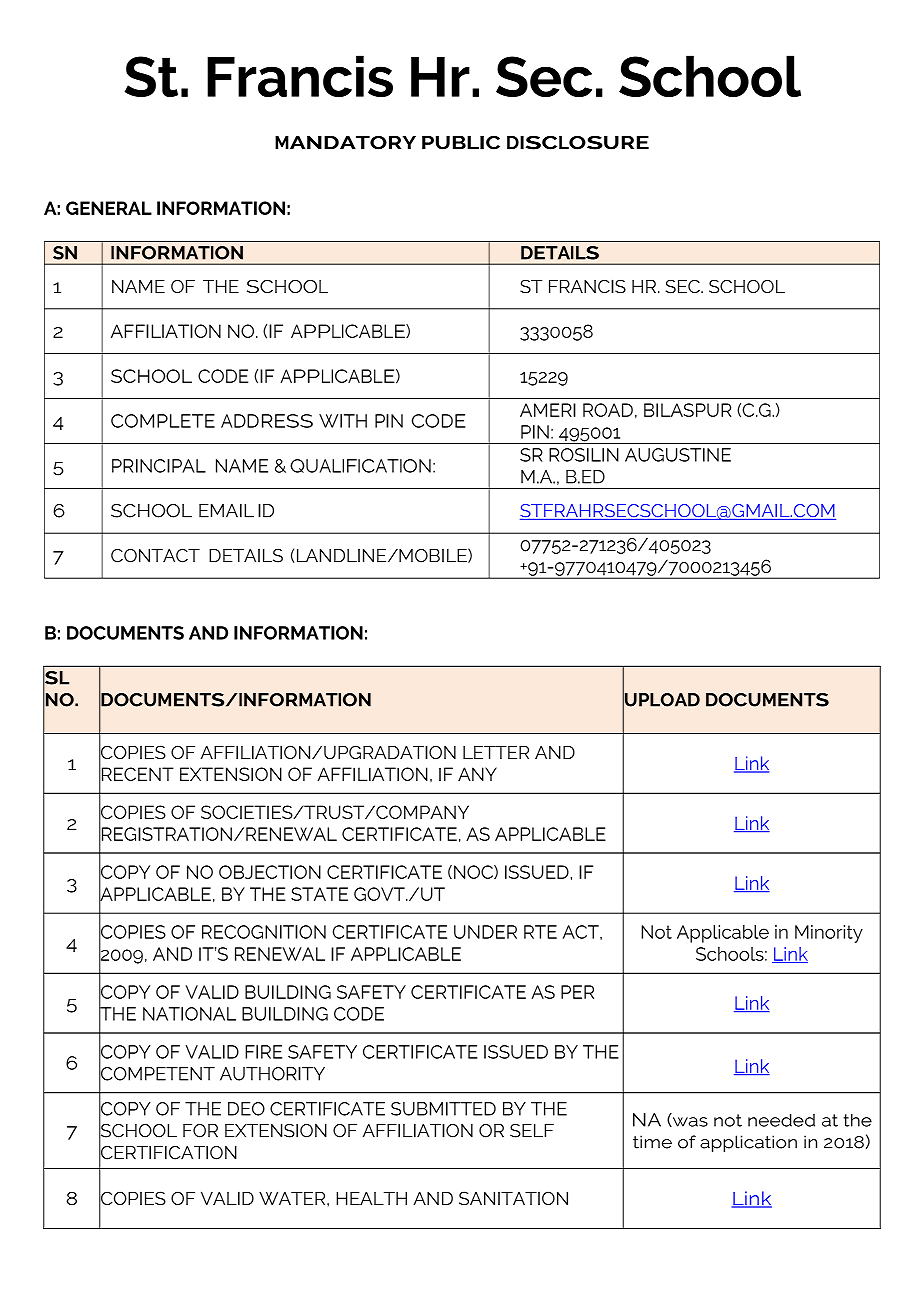 The width and height of the screenshot is (924, 1308). What do you see at coordinates (748, 1143) in the screenshot?
I see `application` at bounding box center [748, 1143].
